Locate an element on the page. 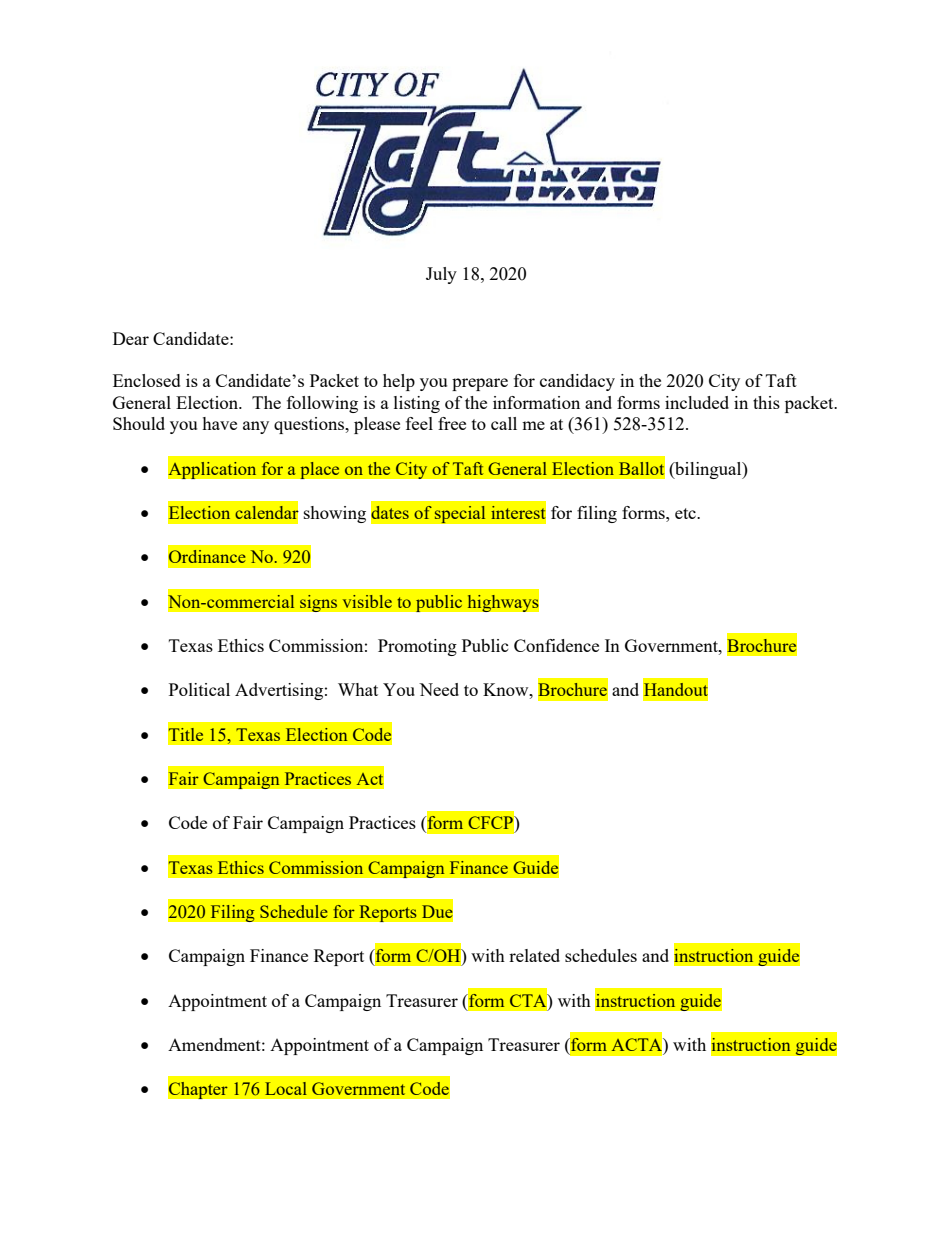 The height and width of the document is (1233, 952). included is located at coordinates (697, 402).
